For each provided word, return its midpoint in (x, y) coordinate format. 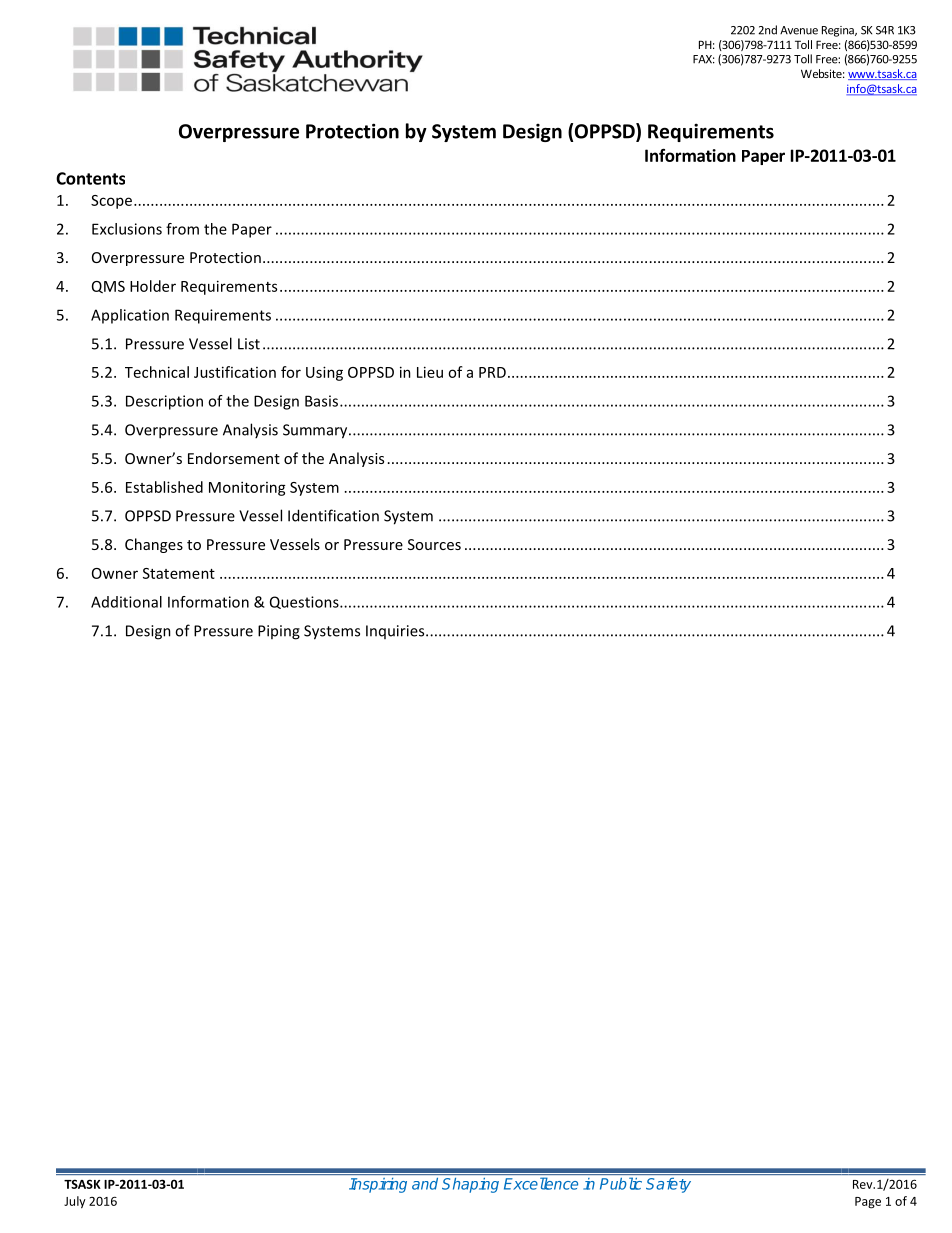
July (75, 1202)
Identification (333, 515)
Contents (90, 178)
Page (868, 1203)
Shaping (470, 1185)
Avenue (799, 30)
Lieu (430, 372)
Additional (126, 602)
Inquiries (396, 632)
